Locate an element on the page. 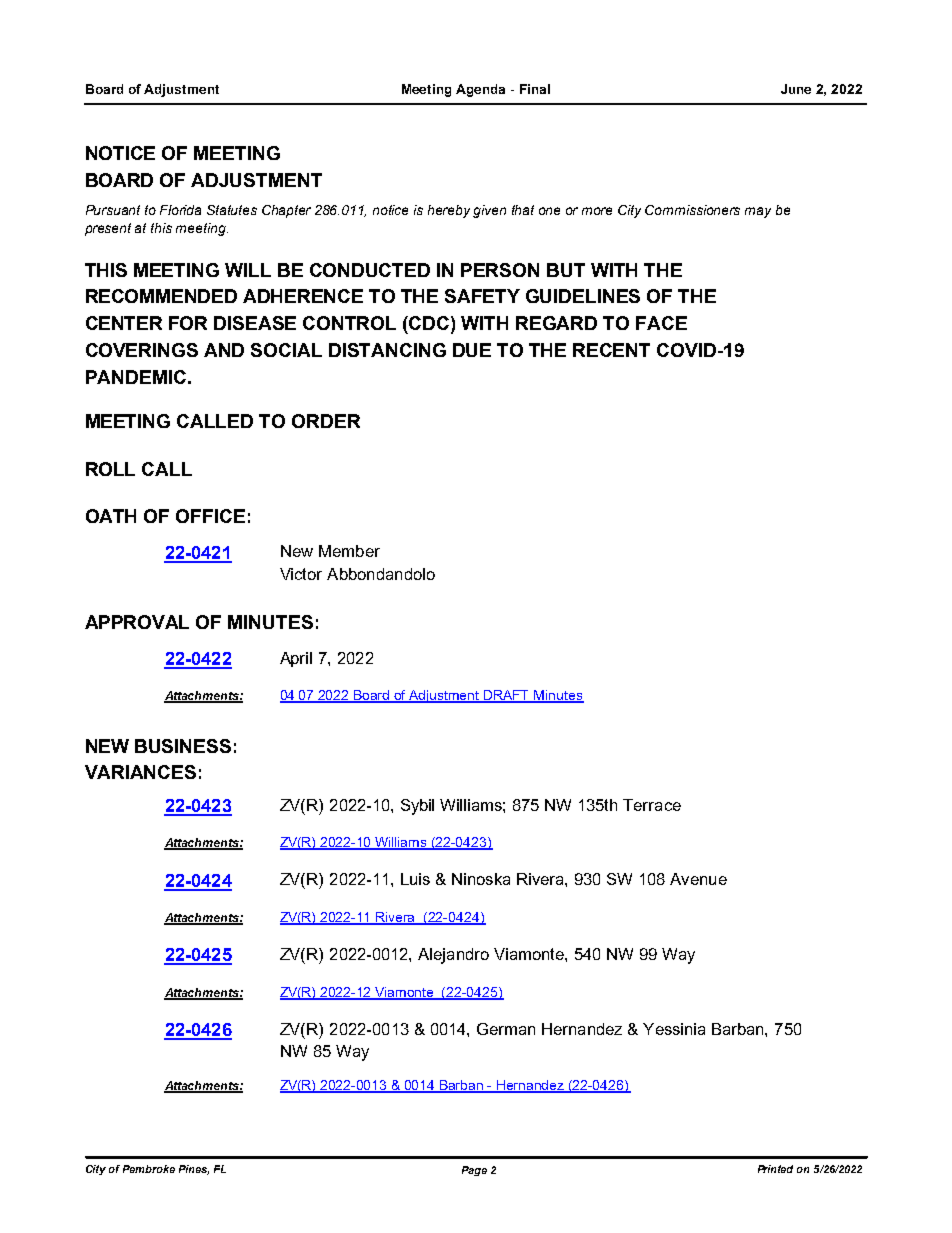 This image has width=952, height=1233. Pembroke is located at coordinates (149, 1169).
